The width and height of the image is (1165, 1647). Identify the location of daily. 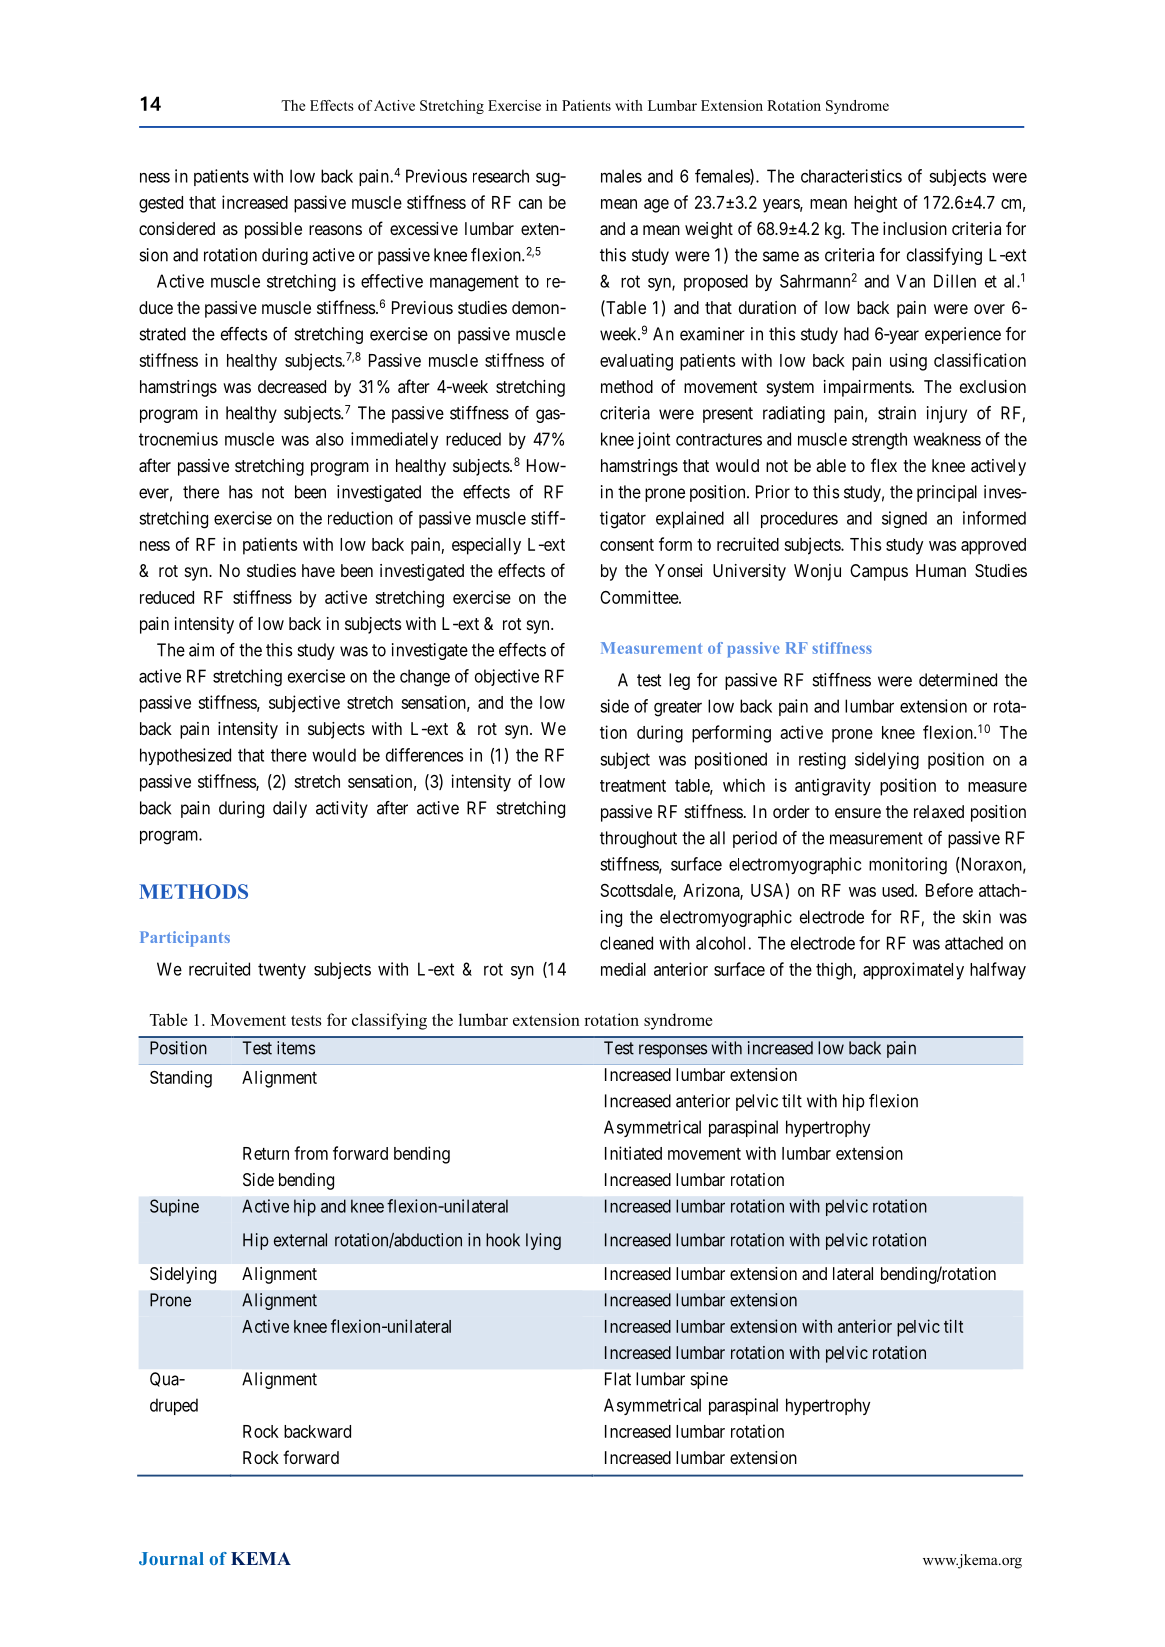
(290, 809).
